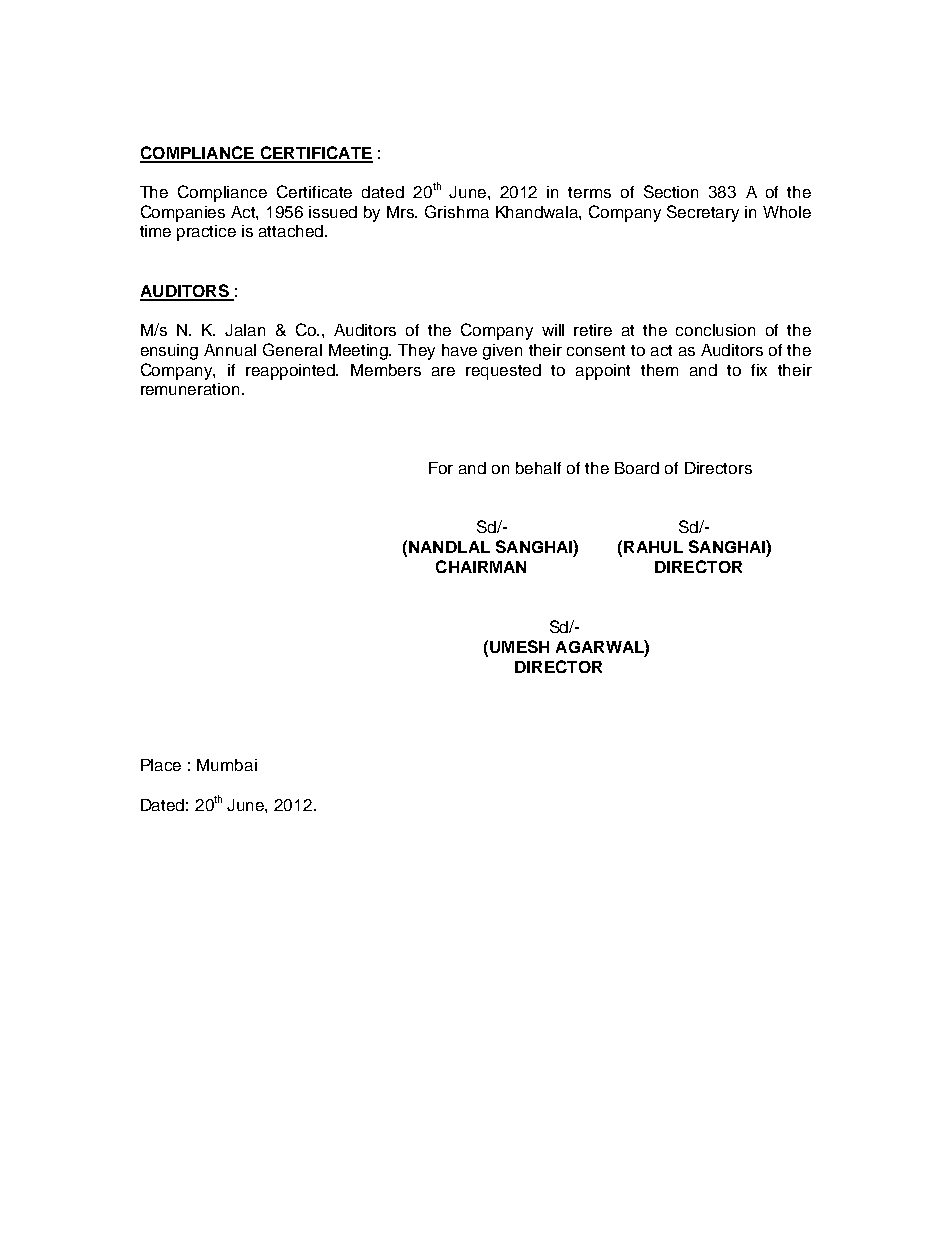  Describe the element at coordinates (759, 370) in the document. I see `fix` at that location.
